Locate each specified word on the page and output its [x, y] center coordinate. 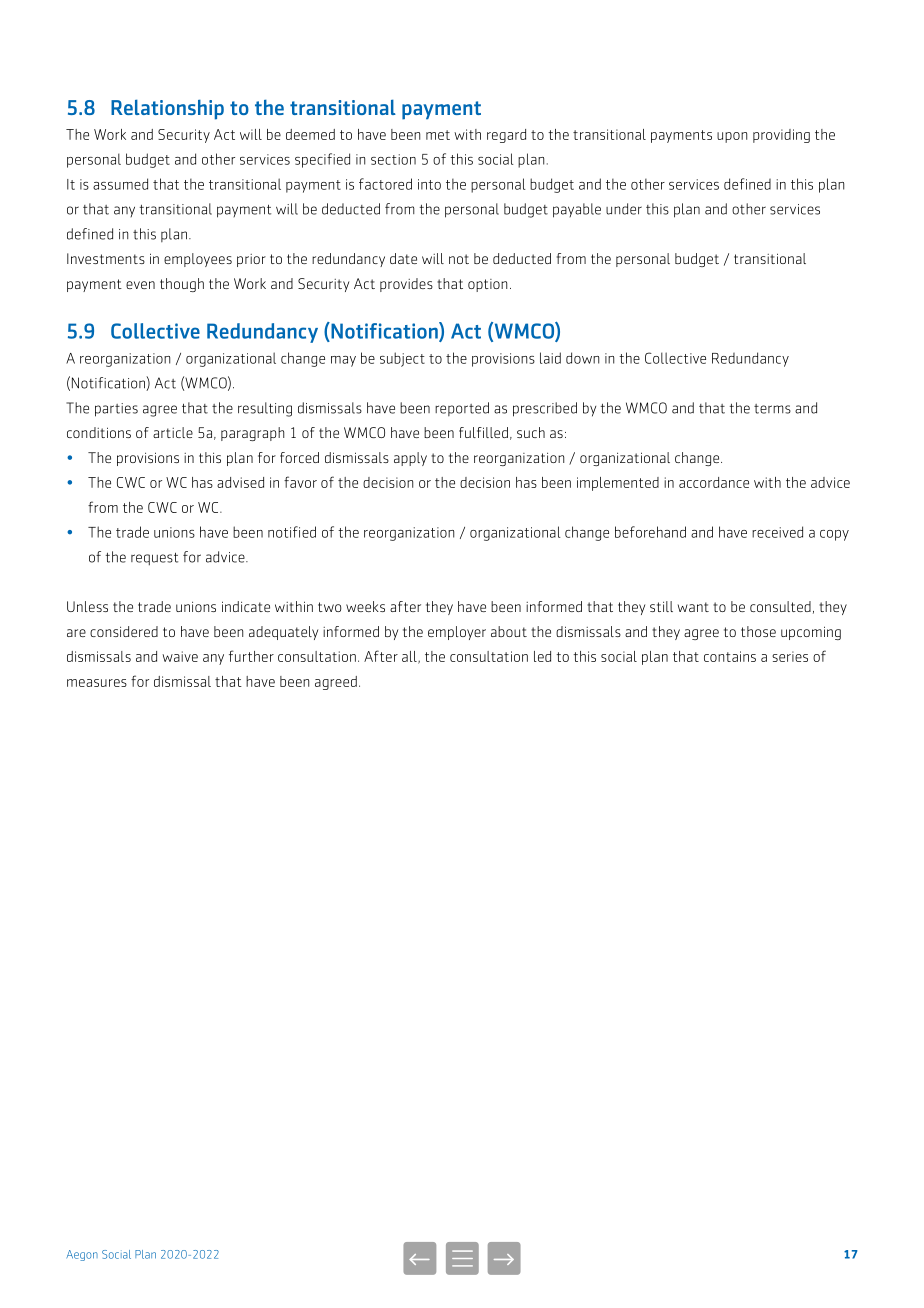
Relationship [167, 109]
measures [97, 683]
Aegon [82, 1255]
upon [732, 137]
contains [730, 656]
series [790, 656]
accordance [714, 482]
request [154, 558]
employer [457, 633]
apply [410, 459]
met [438, 135]
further [251, 656]
